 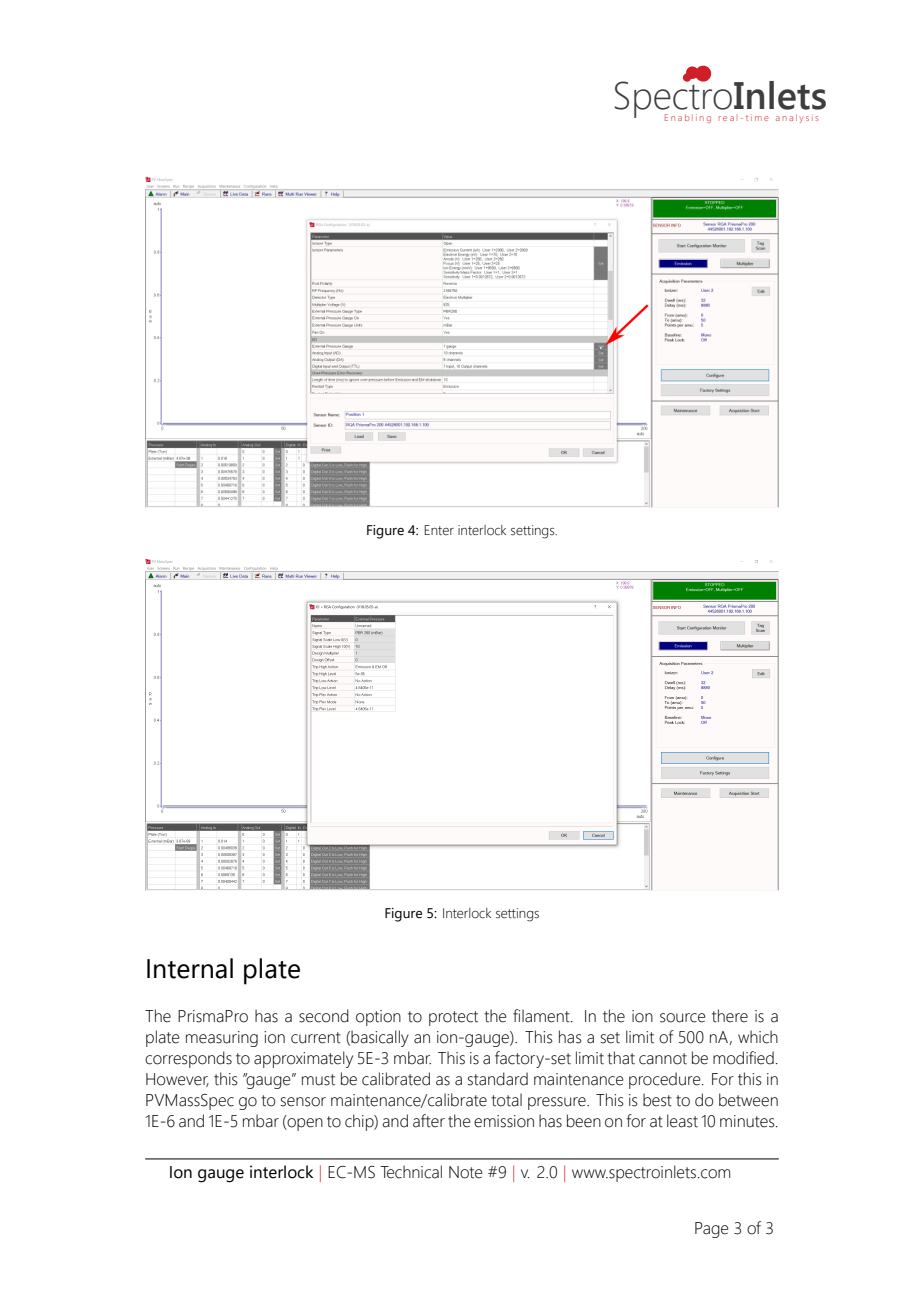 What do you see at coordinates (466, 1172) in the document?
I see `Note` at bounding box center [466, 1172].
